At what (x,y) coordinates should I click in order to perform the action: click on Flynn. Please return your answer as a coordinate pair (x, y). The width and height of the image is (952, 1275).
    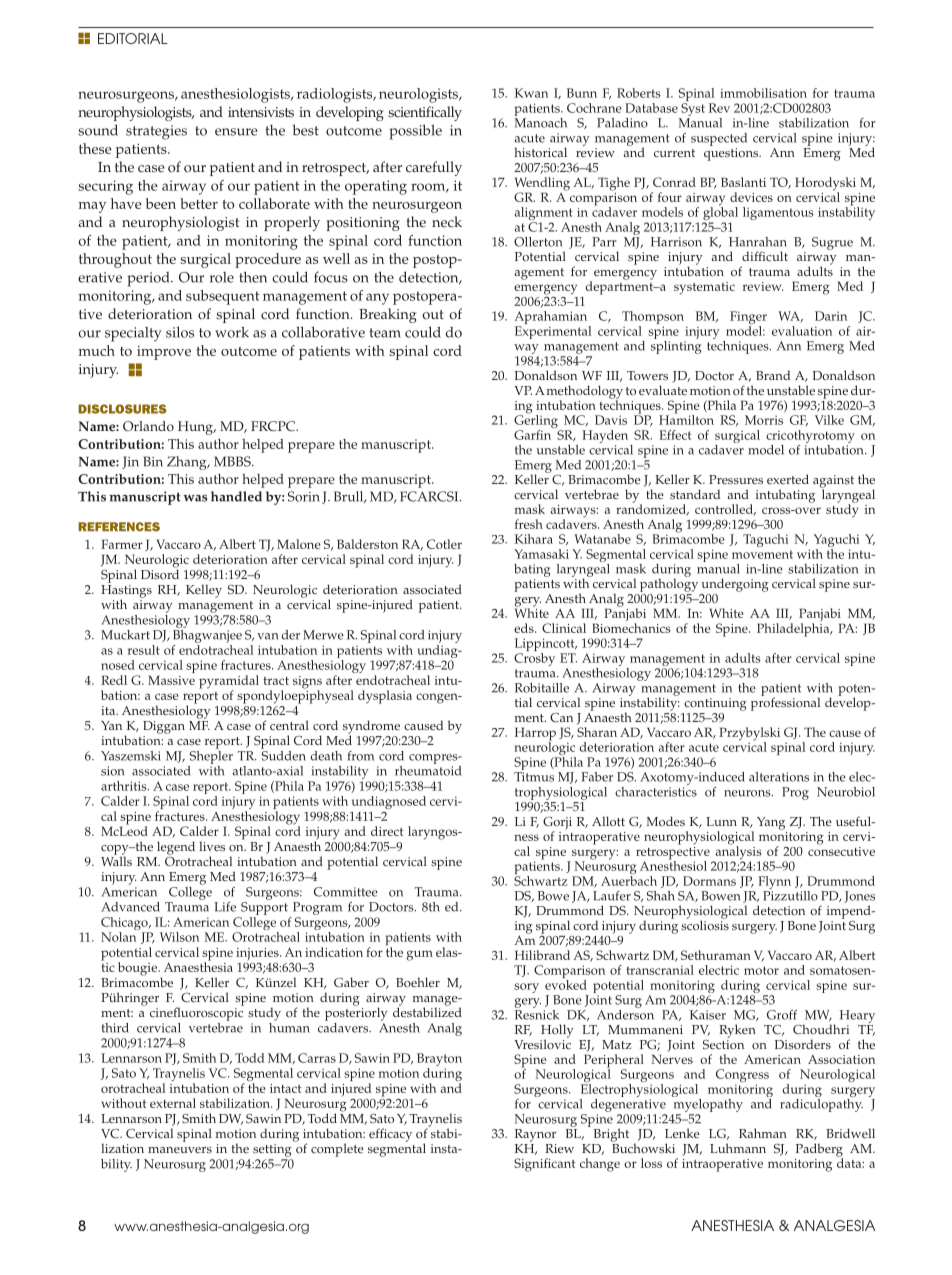
    Looking at the image, I should click on (774, 884).
